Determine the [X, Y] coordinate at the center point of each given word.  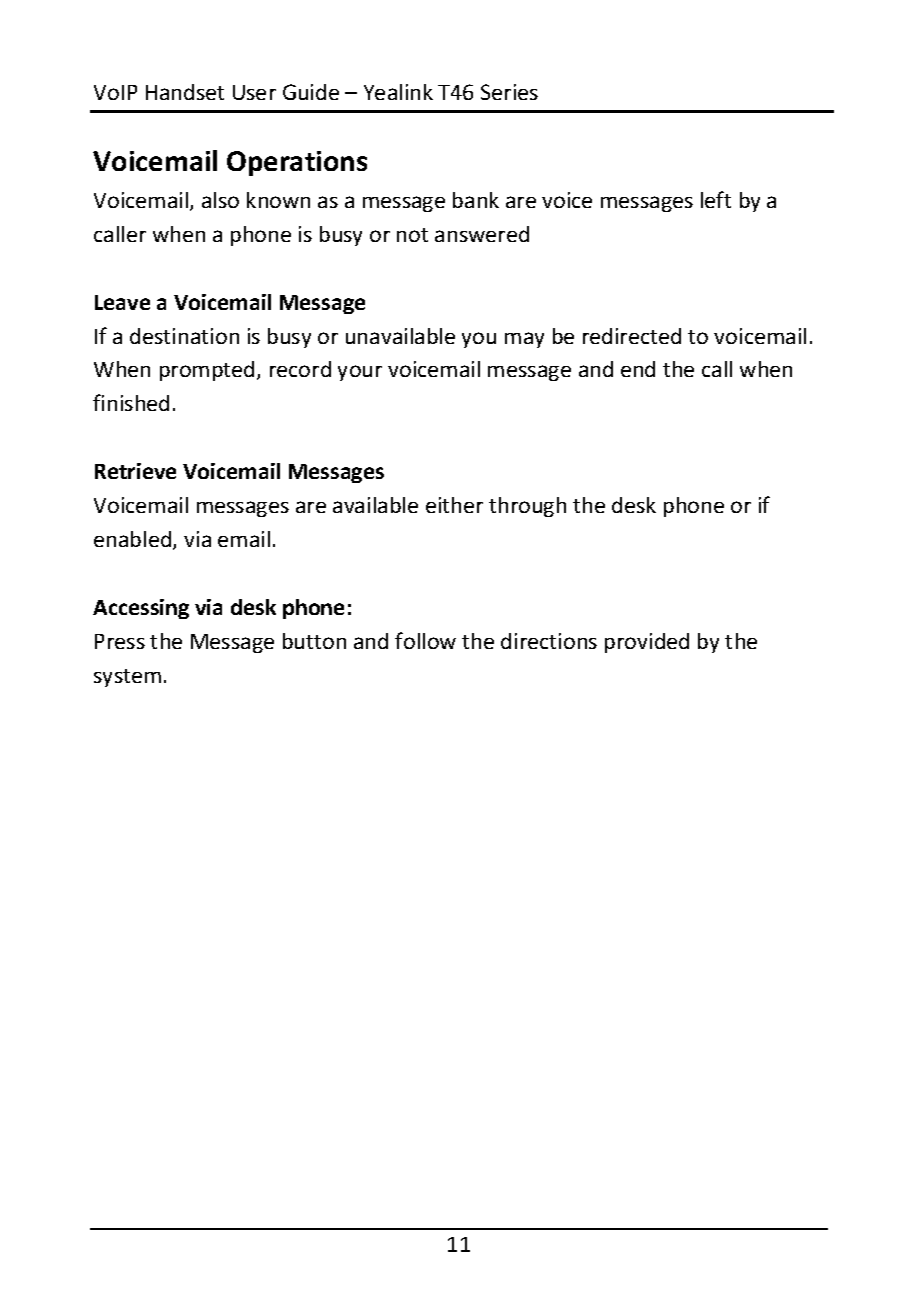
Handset [185, 92]
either [454, 505]
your [360, 373]
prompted [207, 371]
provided [647, 643]
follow [425, 640]
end [638, 369]
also [220, 200]
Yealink [398, 92]
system [127, 678]
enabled [134, 540]
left [716, 199]
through [527, 507]
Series [509, 92]
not [412, 235]
